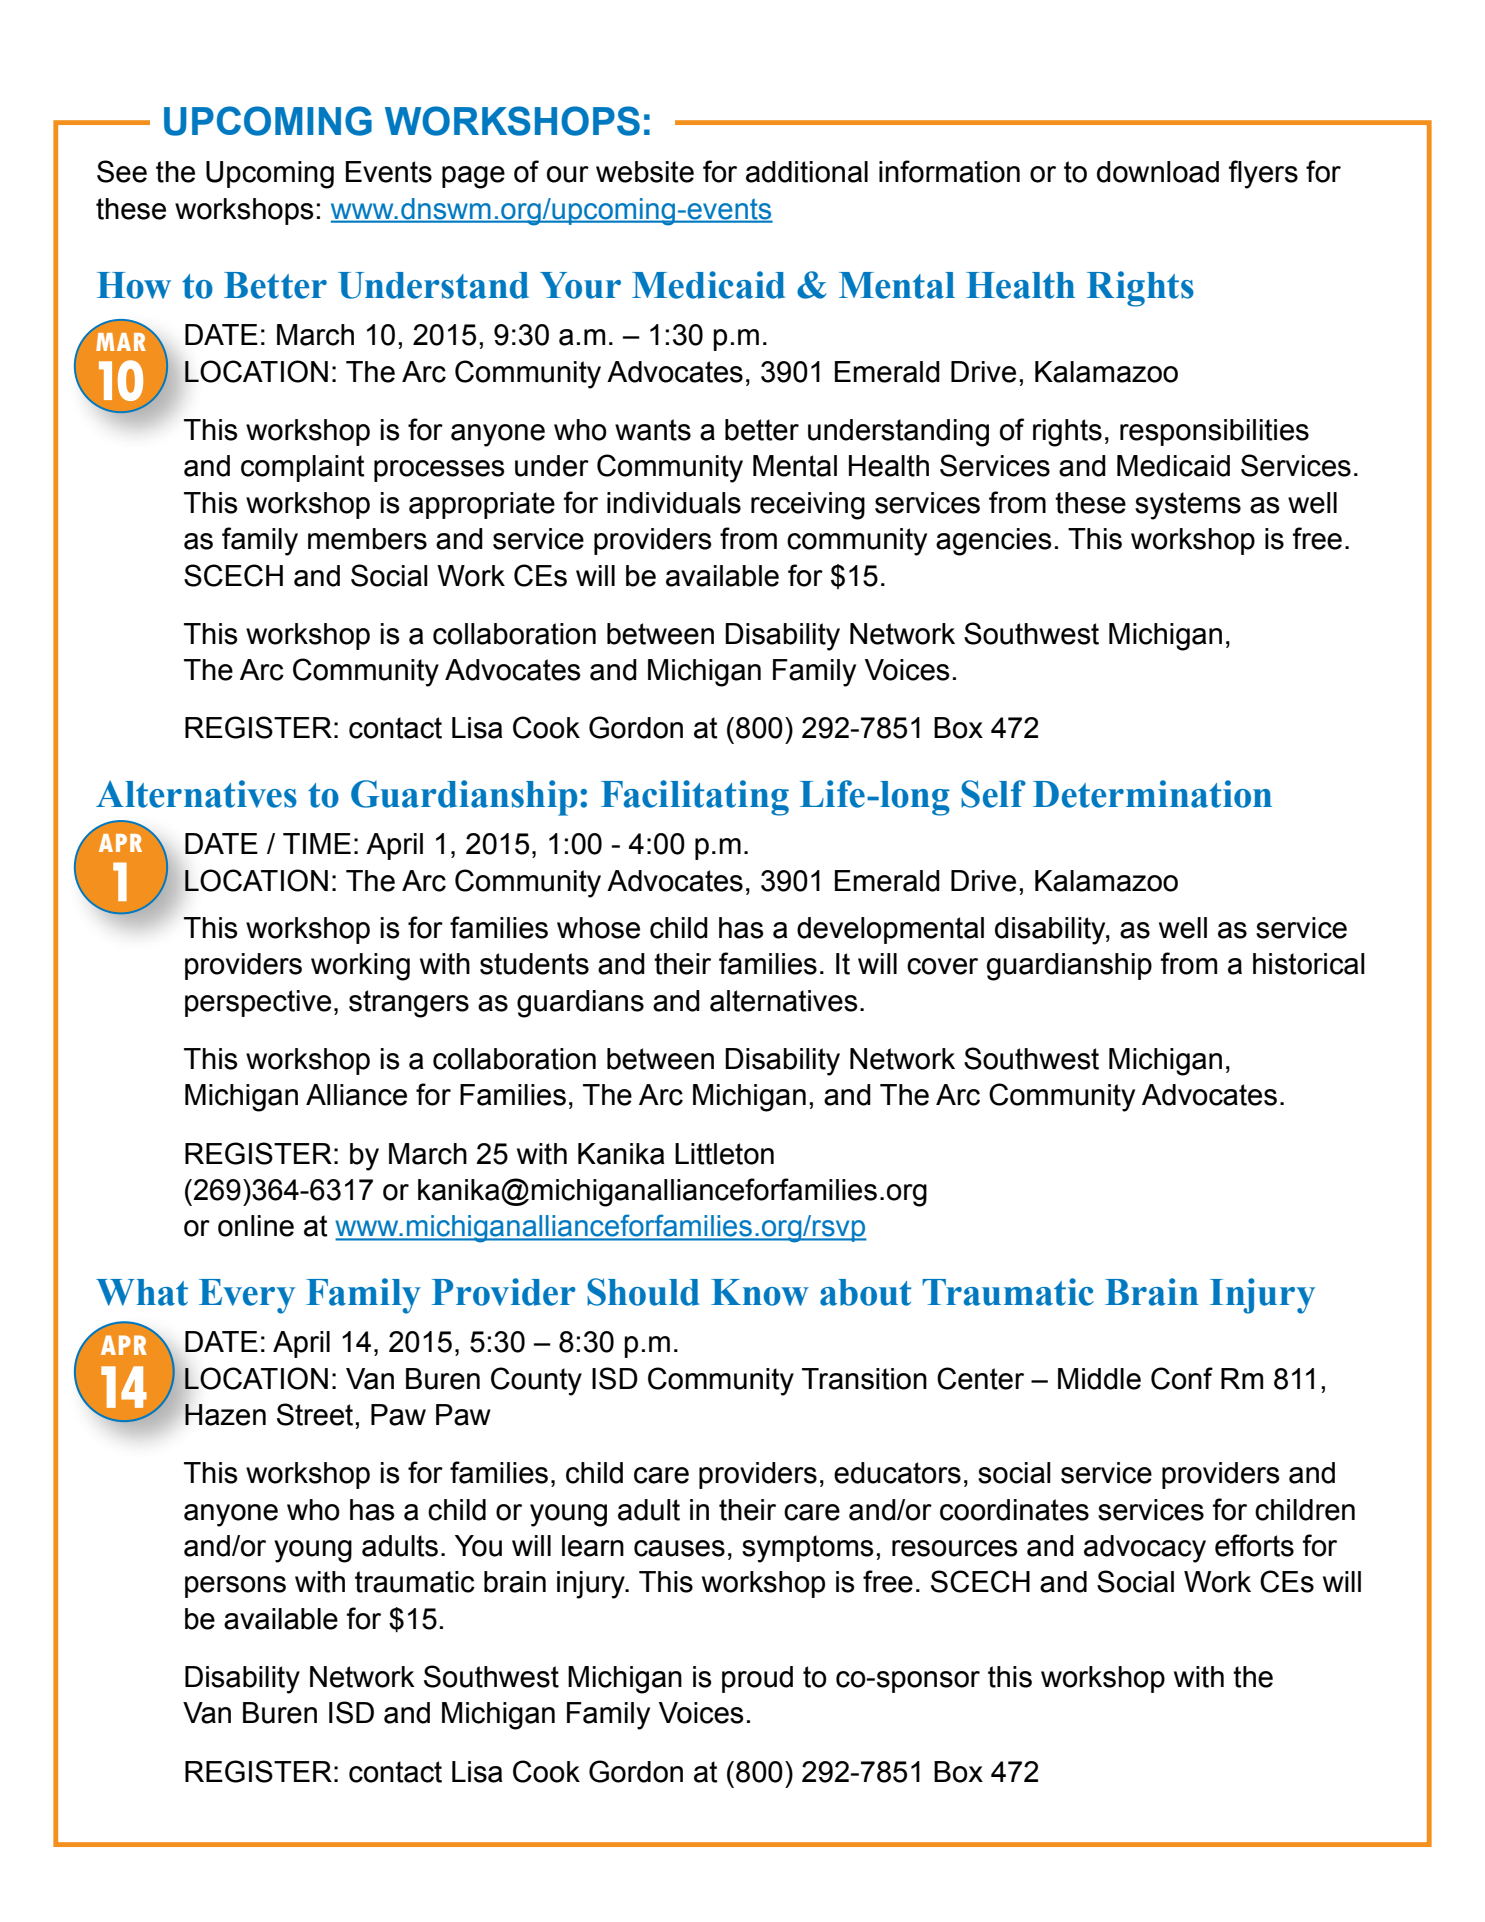  I want to click on download, so click(1158, 172).
